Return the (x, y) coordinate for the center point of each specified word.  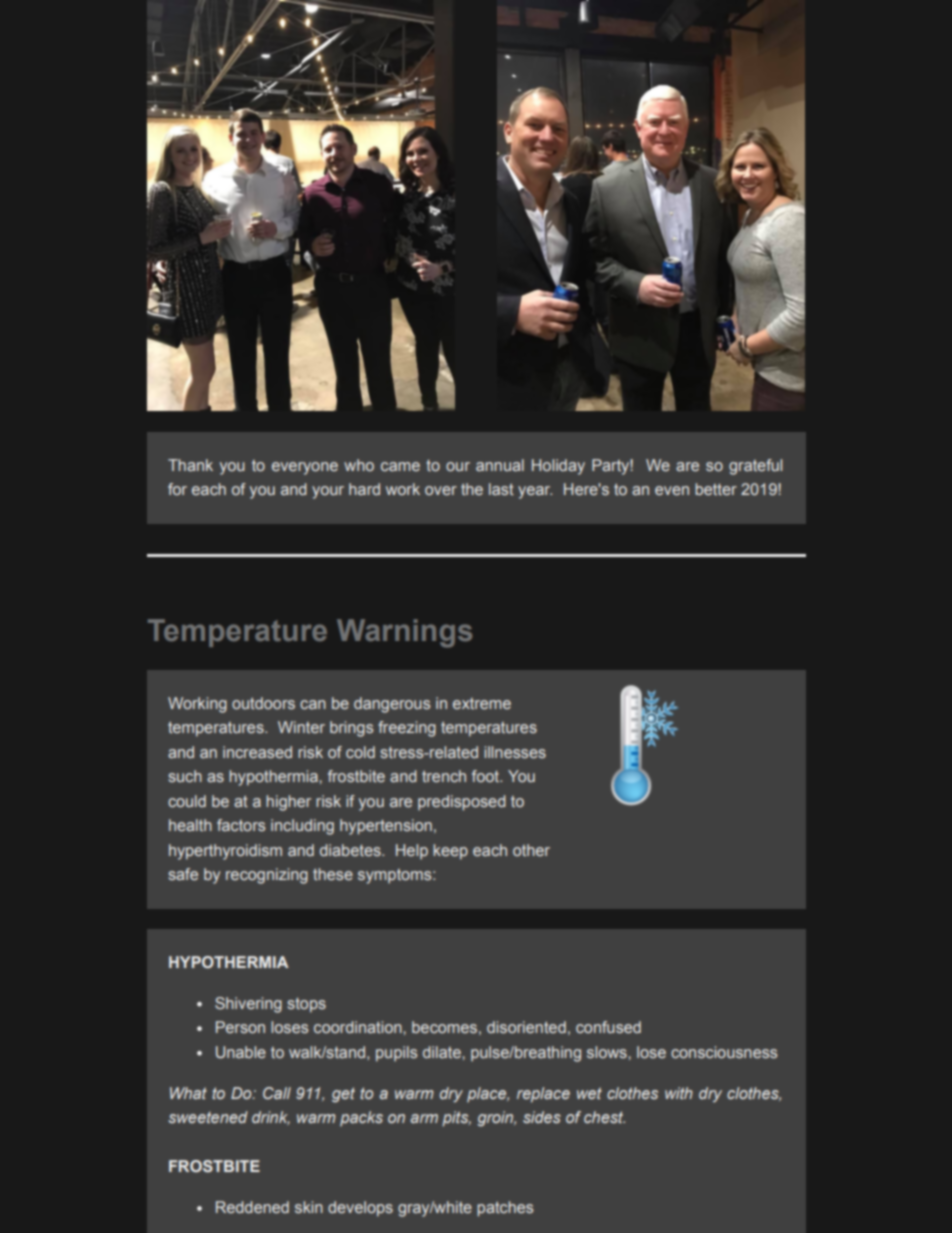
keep (450, 852)
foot (487, 776)
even (672, 490)
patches (505, 1209)
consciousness (724, 1052)
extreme (482, 703)
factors (241, 825)
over (441, 490)
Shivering (248, 1005)
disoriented (526, 1027)
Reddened (252, 1207)
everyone (305, 468)
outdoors (263, 703)
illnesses (515, 752)
